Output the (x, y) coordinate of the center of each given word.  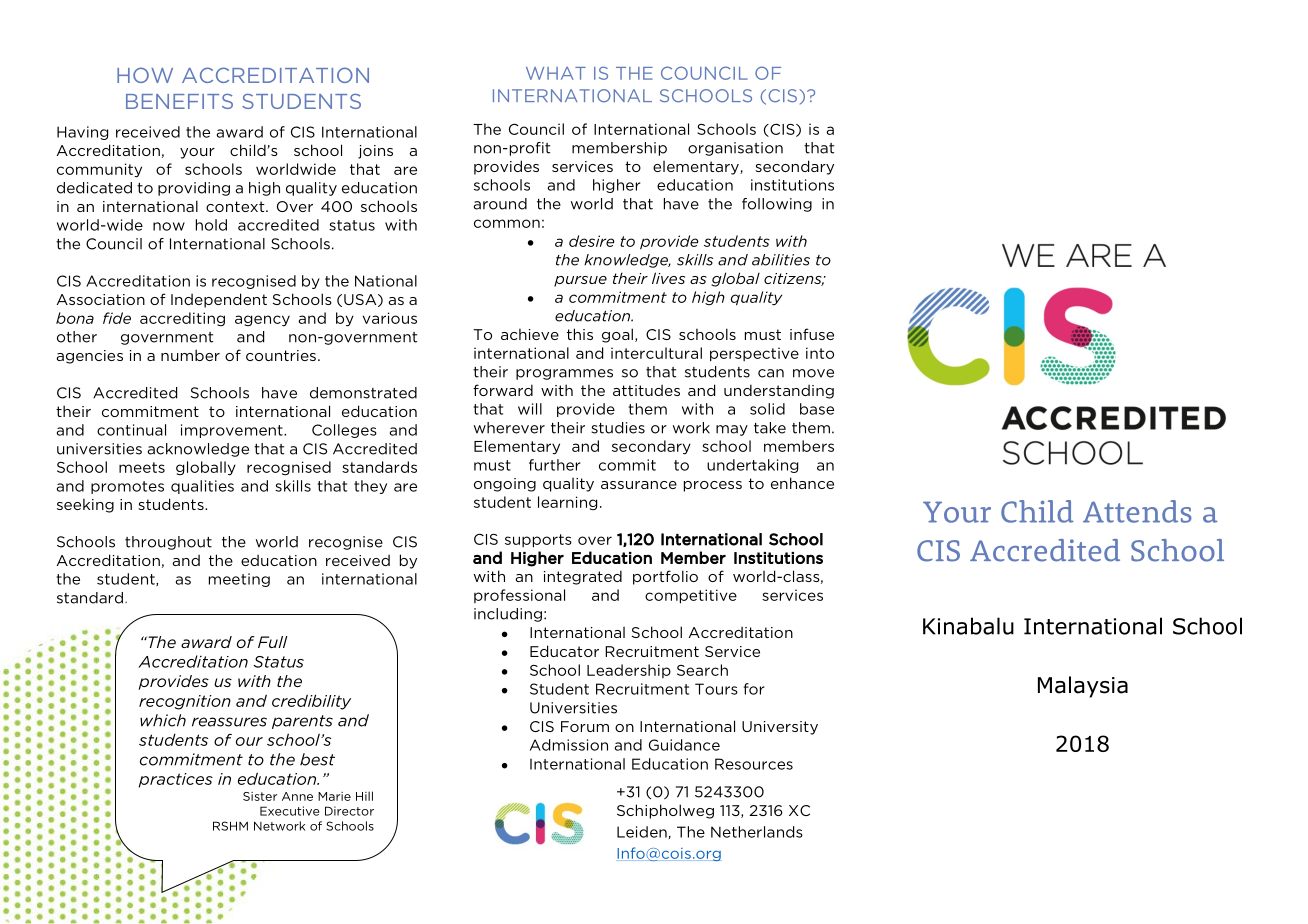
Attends (1137, 511)
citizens (794, 279)
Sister (260, 796)
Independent (219, 300)
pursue (580, 281)
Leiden (642, 832)
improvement (233, 431)
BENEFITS (179, 101)
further (554, 465)
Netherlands (757, 832)
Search (702, 670)
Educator (564, 651)
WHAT (556, 73)
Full (273, 642)
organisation (735, 149)
